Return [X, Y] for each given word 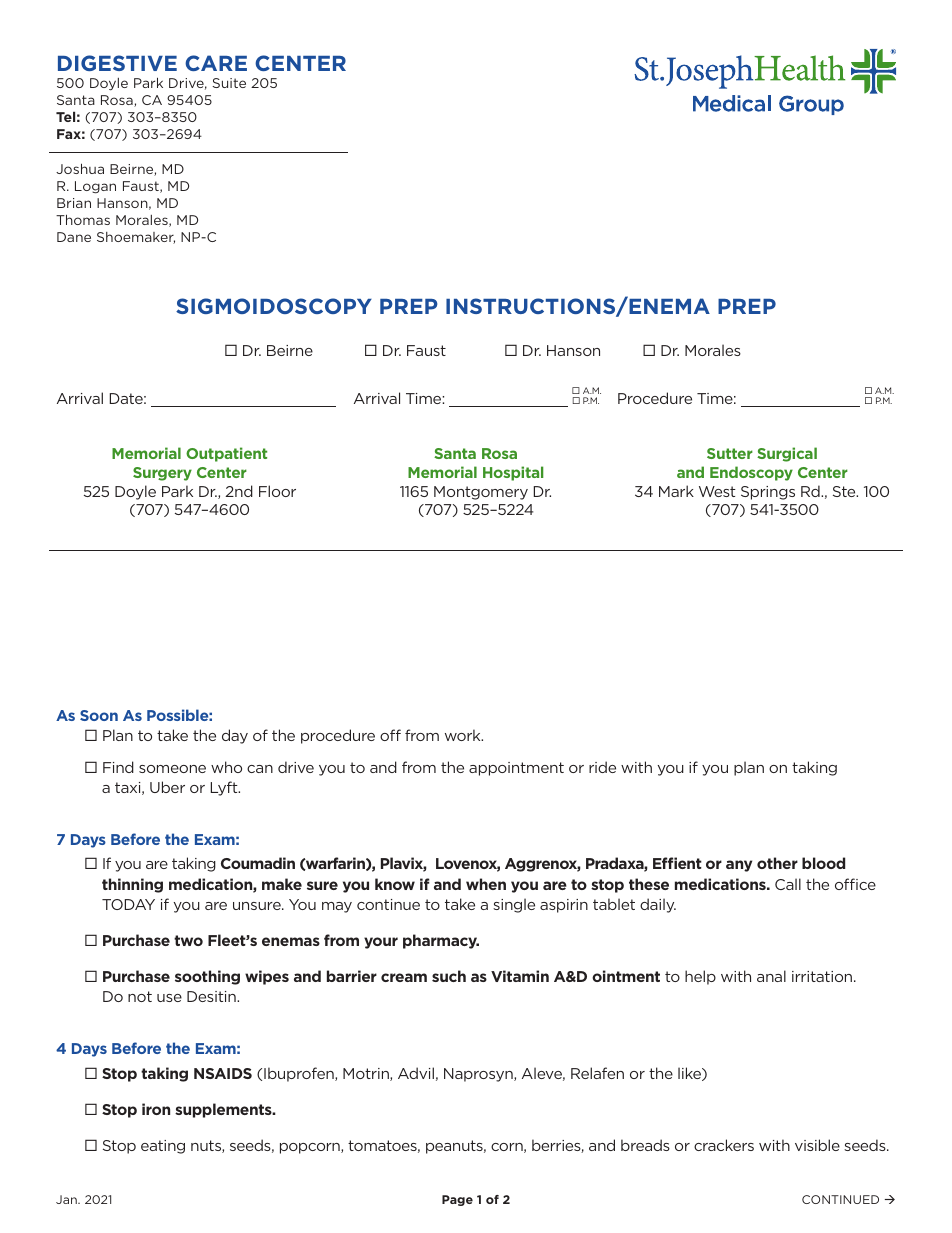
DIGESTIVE [117, 63]
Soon [99, 715]
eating [163, 1147]
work [464, 735]
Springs [768, 493]
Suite [229, 83]
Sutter [730, 453]
